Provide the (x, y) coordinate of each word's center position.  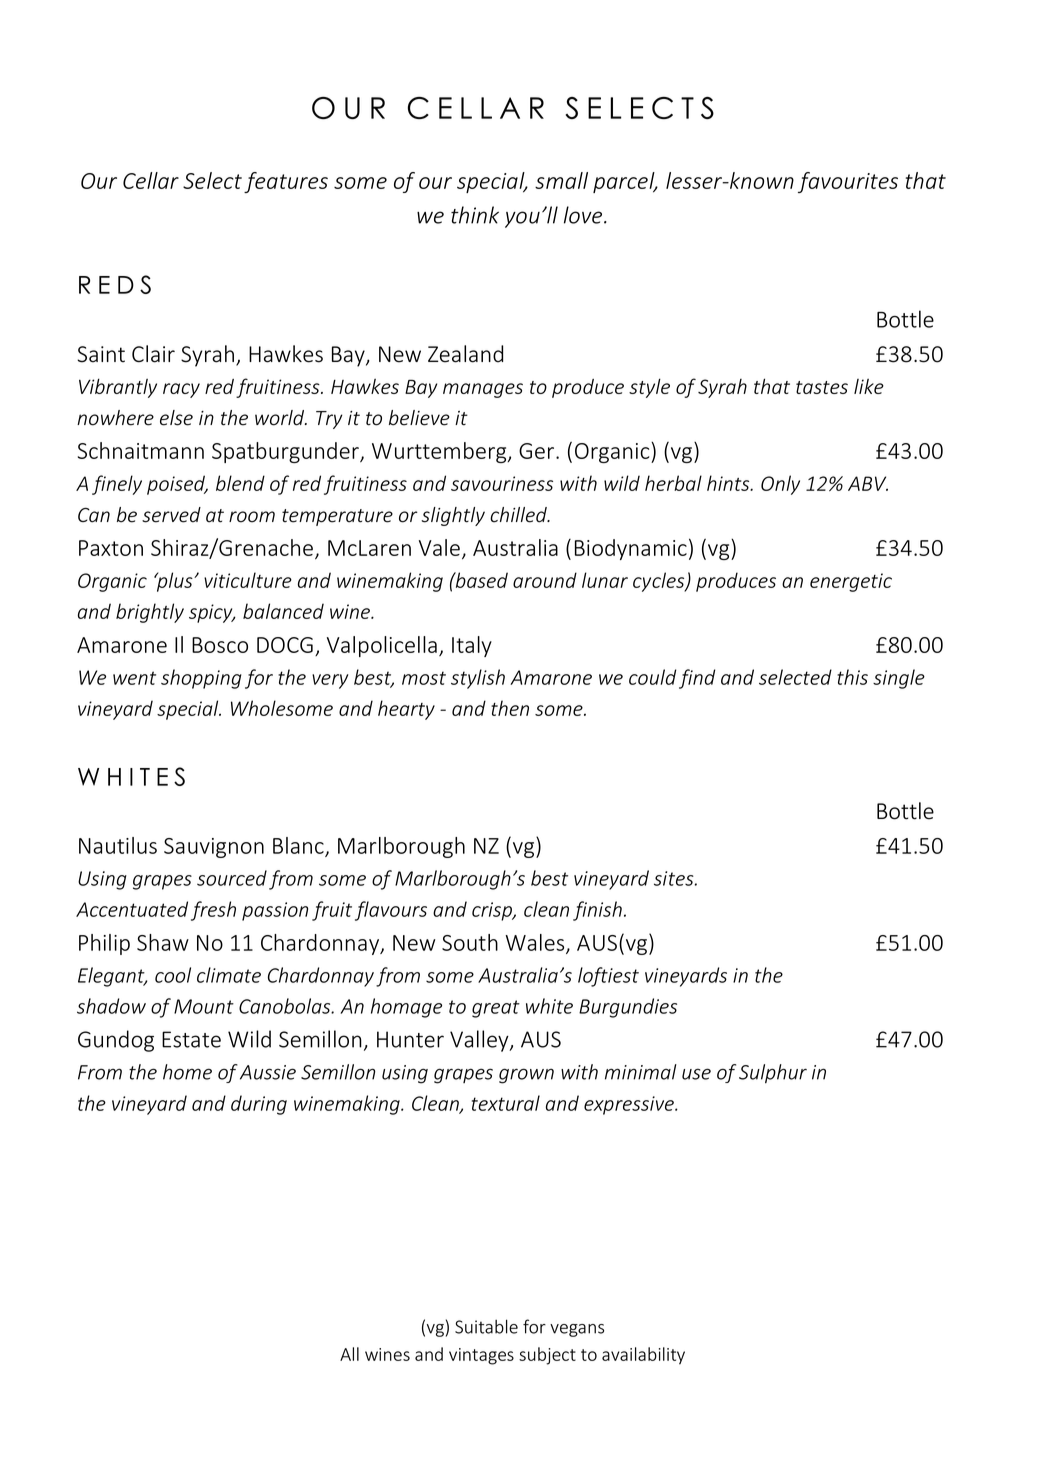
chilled (519, 515)
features (286, 182)
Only (780, 485)
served (171, 515)
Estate (191, 1039)
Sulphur (773, 1074)
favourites (848, 182)
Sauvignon (214, 848)
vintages (481, 1356)
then (510, 708)
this (852, 677)
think (475, 215)
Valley (480, 1041)
